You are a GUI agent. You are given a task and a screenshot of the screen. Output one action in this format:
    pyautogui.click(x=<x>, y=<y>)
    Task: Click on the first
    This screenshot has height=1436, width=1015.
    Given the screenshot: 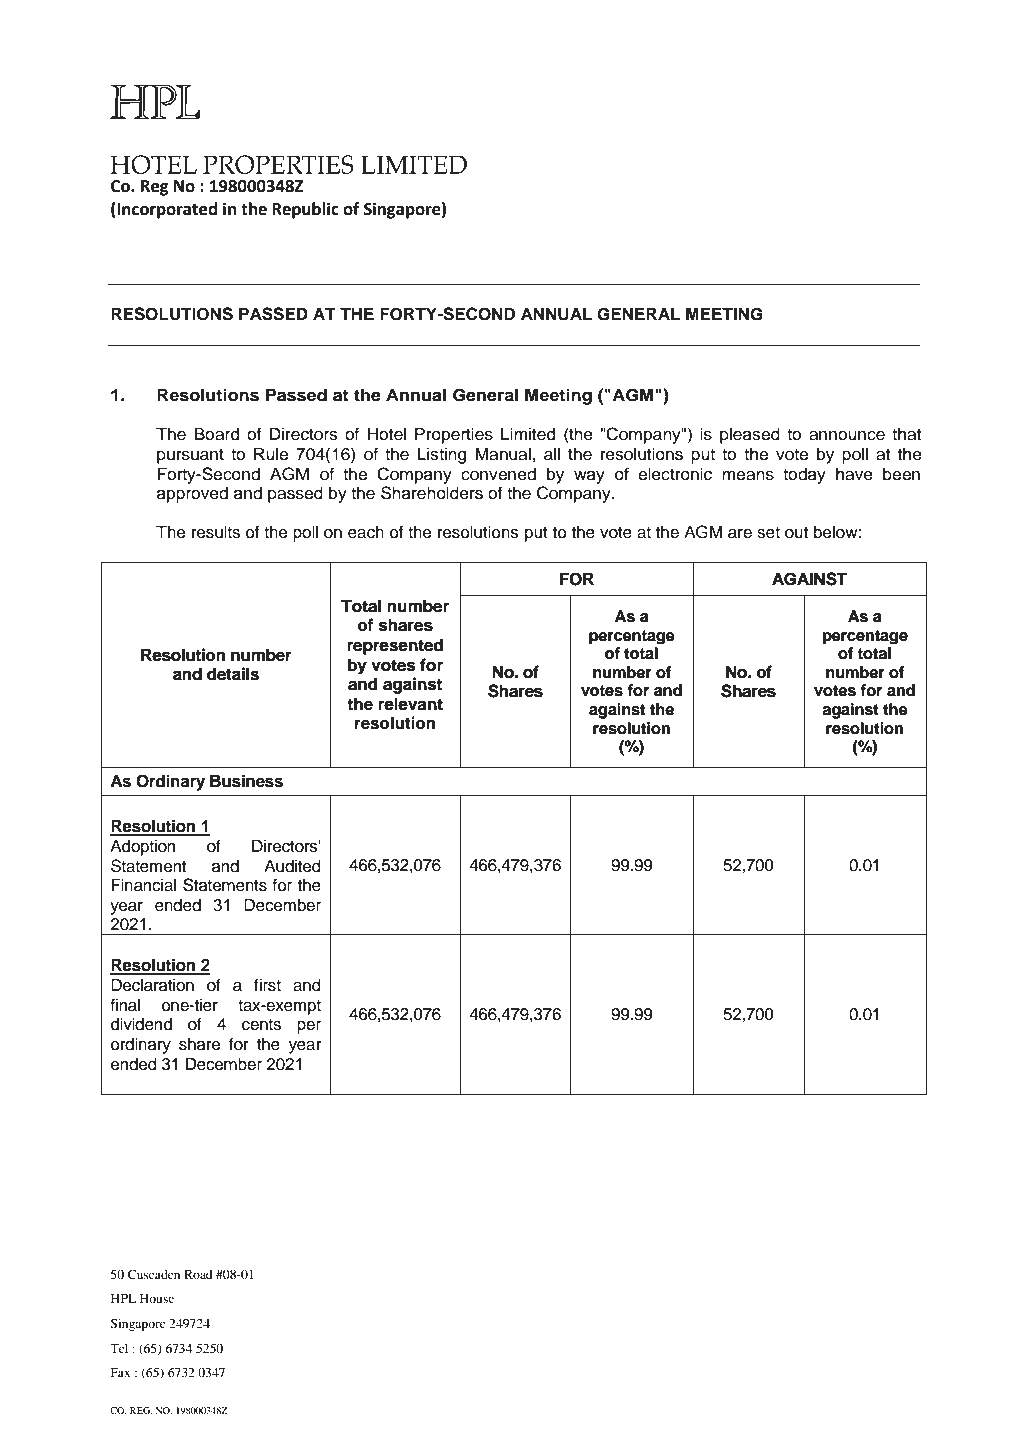 What is the action you would take?
    pyautogui.click(x=267, y=985)
